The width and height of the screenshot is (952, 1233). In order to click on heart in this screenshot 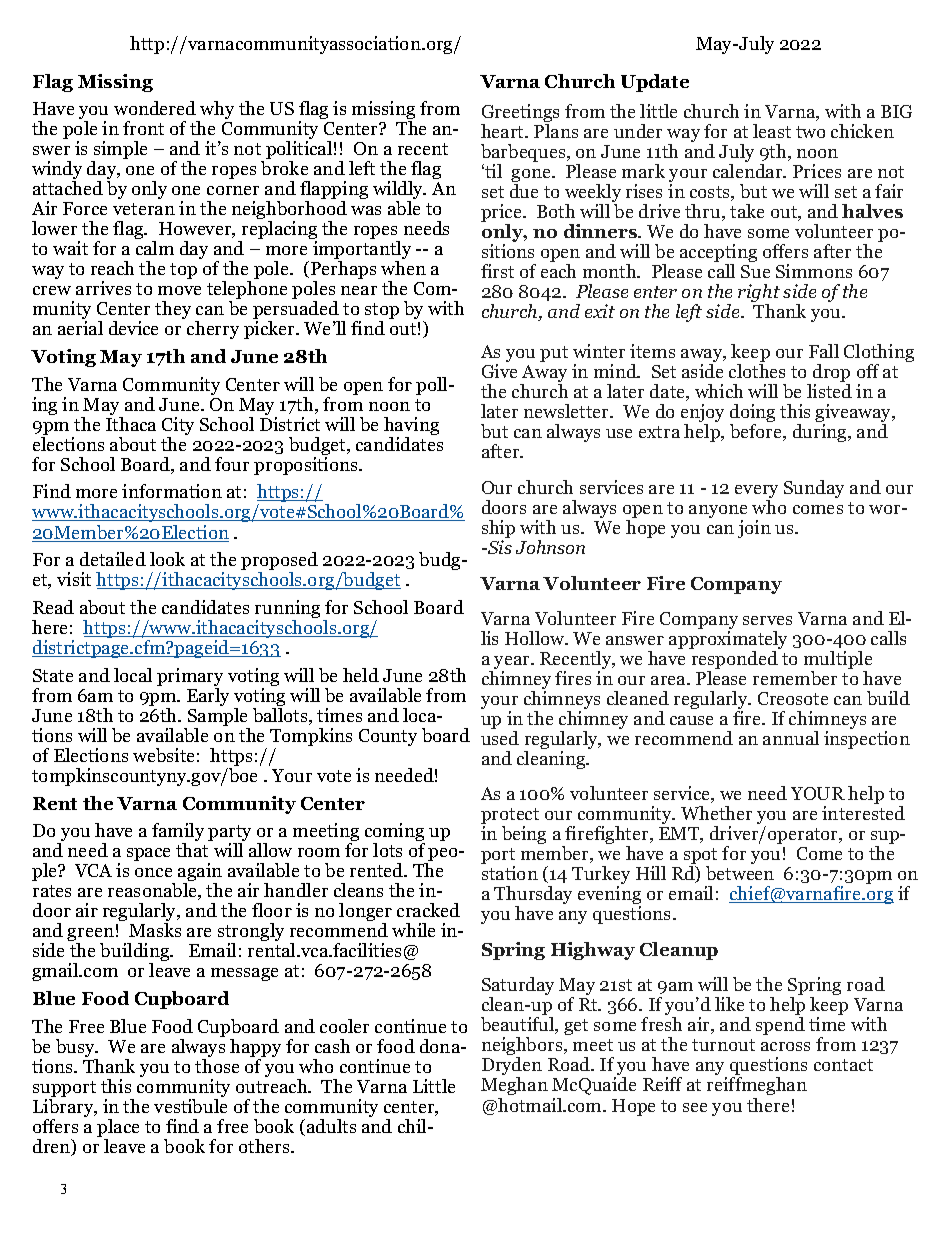, I will do `click(504, 131)`.
